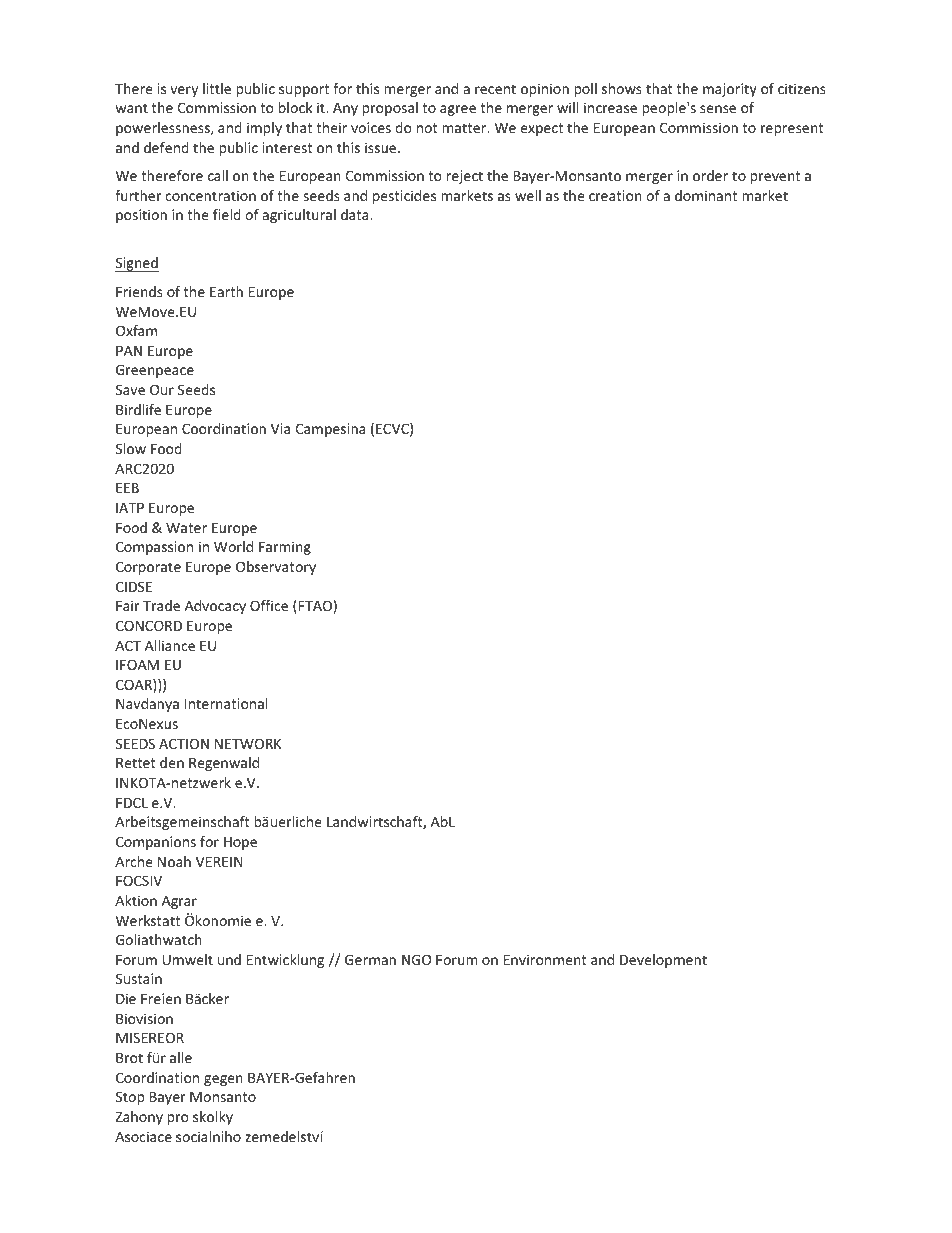 This image has width=952, height=1233. Describe the element at coordinates (223, 1080) in the image. I see `gegen` at that location.
